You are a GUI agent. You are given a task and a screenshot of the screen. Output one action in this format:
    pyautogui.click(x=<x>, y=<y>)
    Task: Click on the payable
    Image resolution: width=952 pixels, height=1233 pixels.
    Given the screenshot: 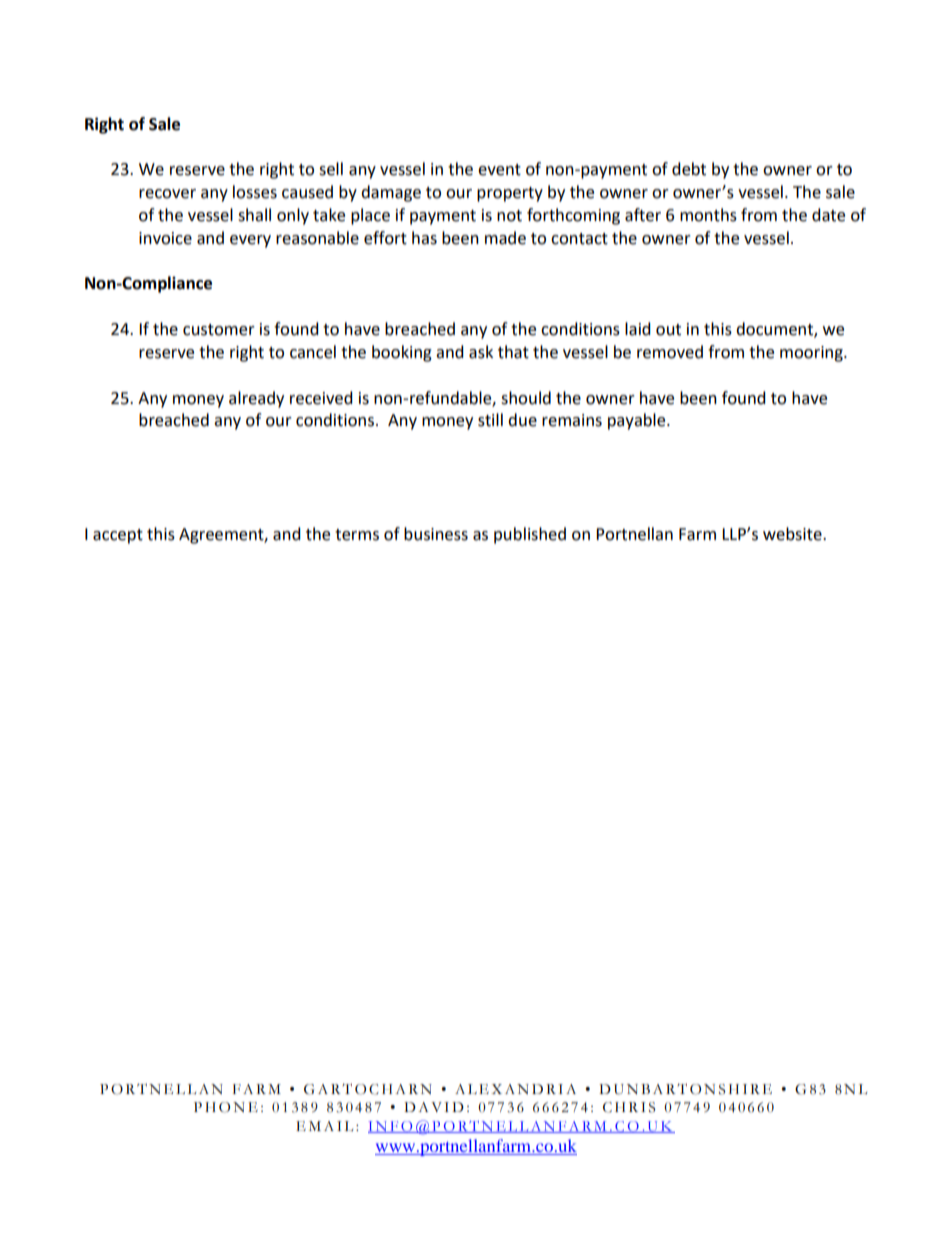 What is the action you would take?
    pyautogui.click(x=638, y=421)
